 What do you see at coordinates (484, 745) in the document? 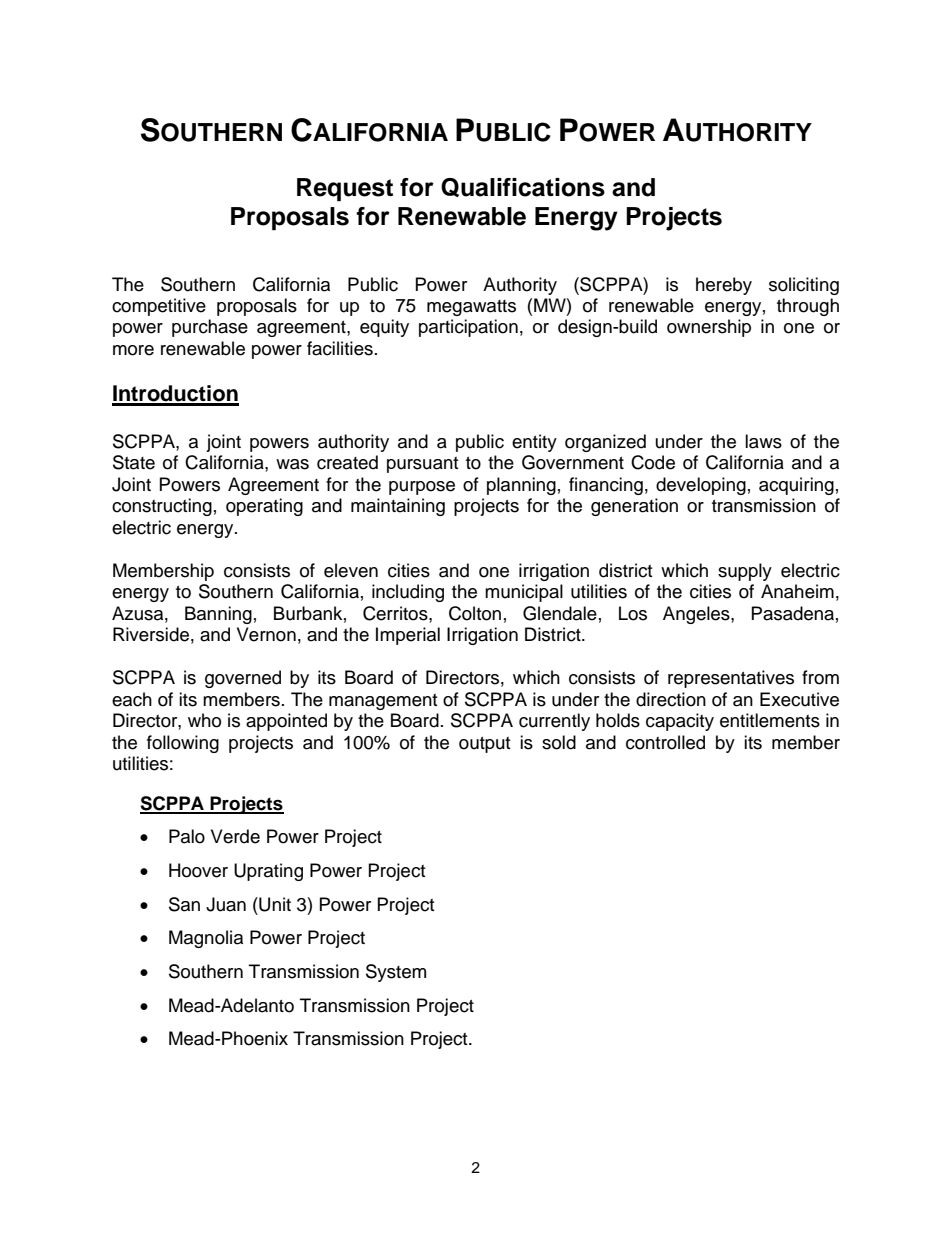
I see `output` at bounding box center [484, 745].
